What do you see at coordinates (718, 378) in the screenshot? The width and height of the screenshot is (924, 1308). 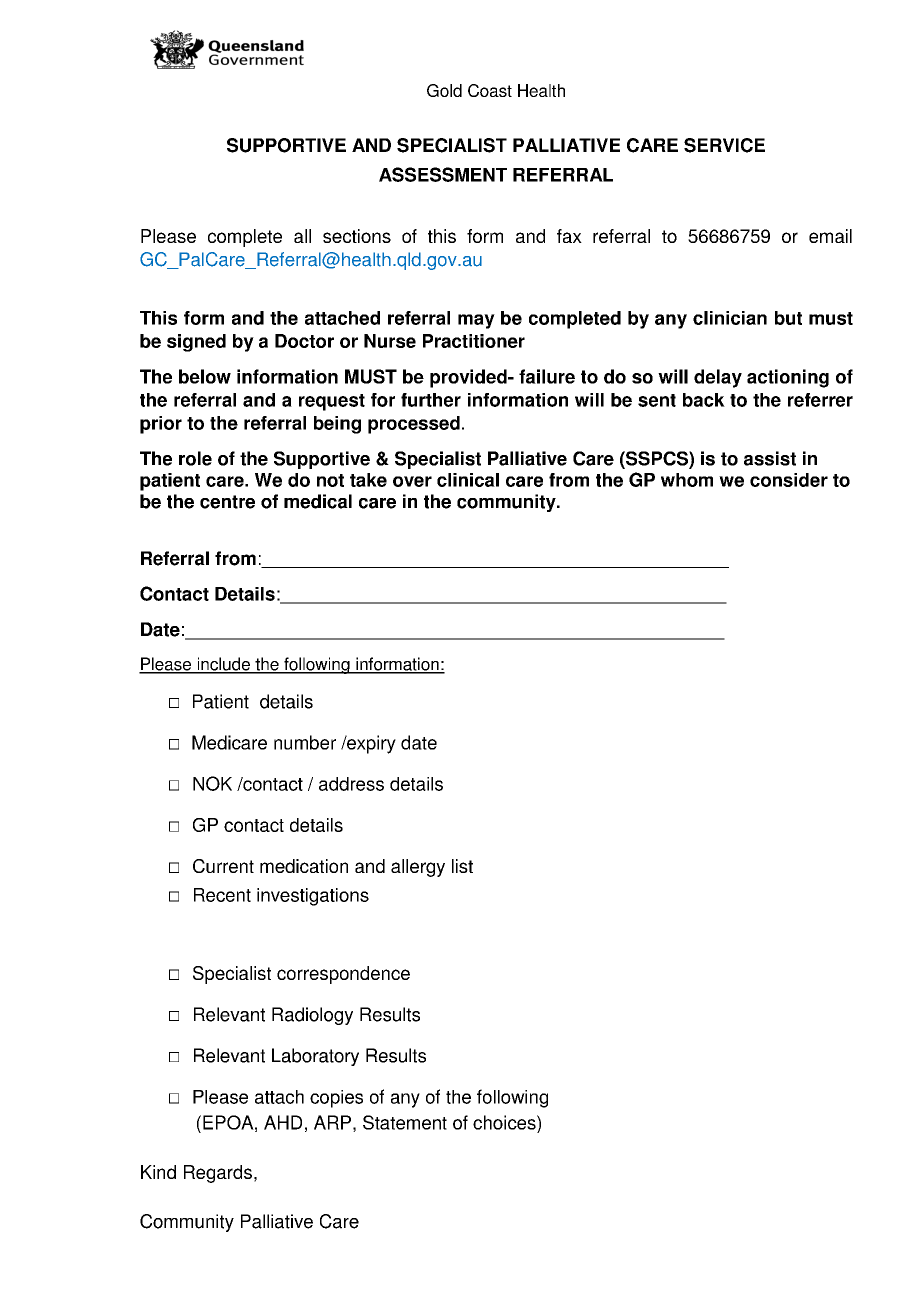 I see `delay` at bounding box center [718, 378].
